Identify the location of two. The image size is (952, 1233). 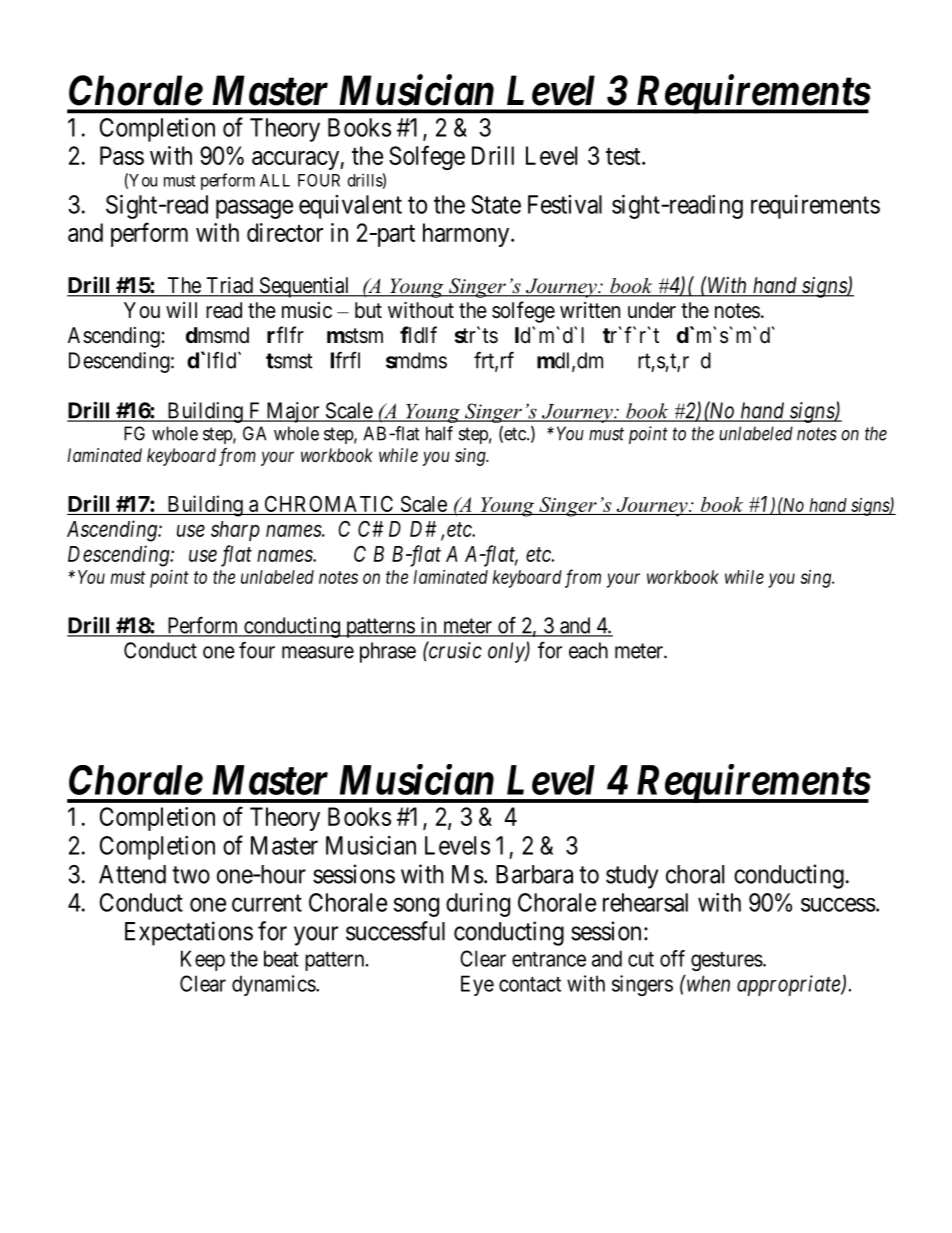
(191, 875).
